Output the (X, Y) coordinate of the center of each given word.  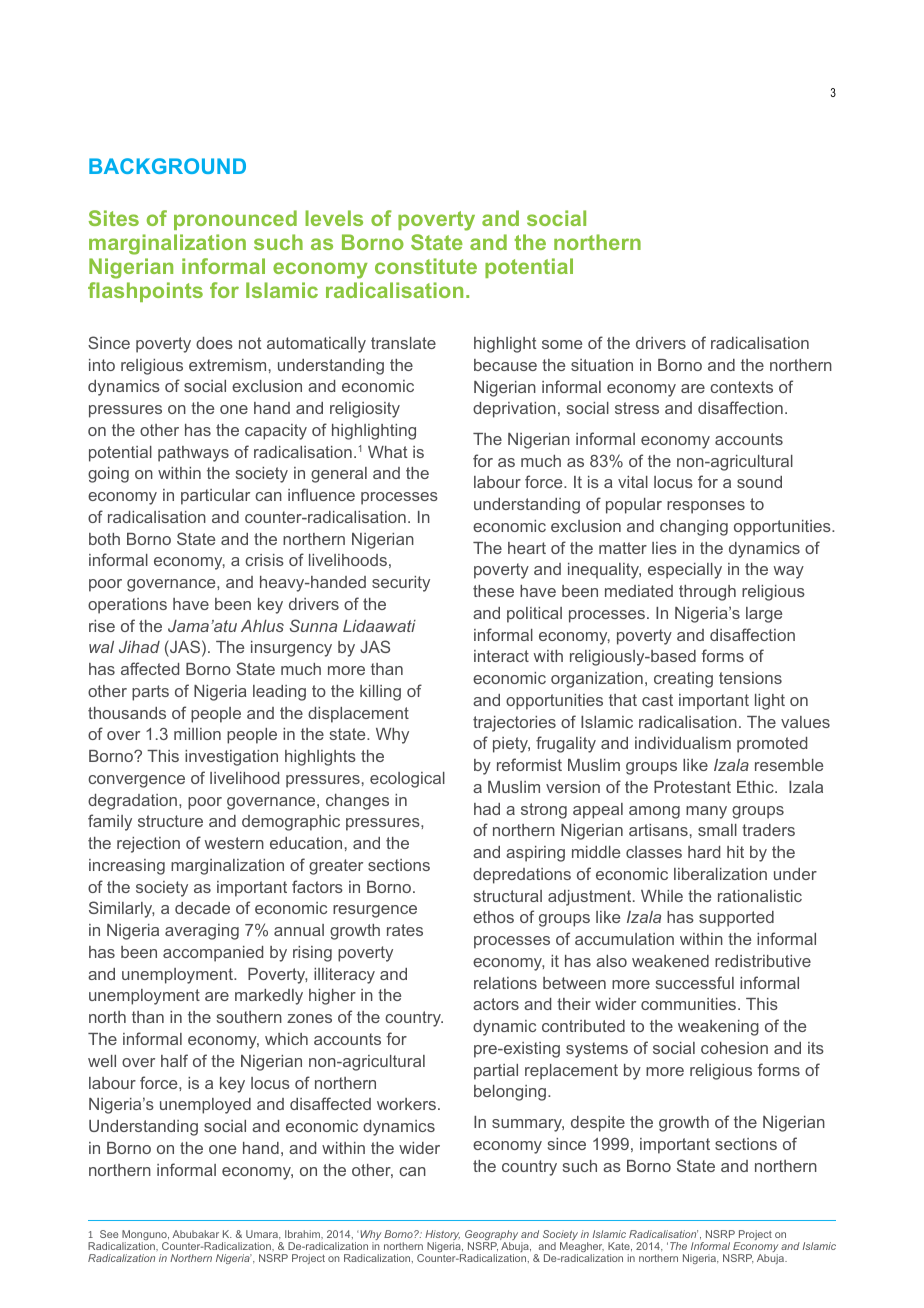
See (109, 1234)
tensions (750, 678)
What (388, 452)
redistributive (763, 961)
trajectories (514, 724)
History (442, 1236)
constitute (426, 266)
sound (759, 482)
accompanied (213, 954)
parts (150, 693)
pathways (193, 454)
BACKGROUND (167, 166)
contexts (741, 387)
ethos (493, 917)
